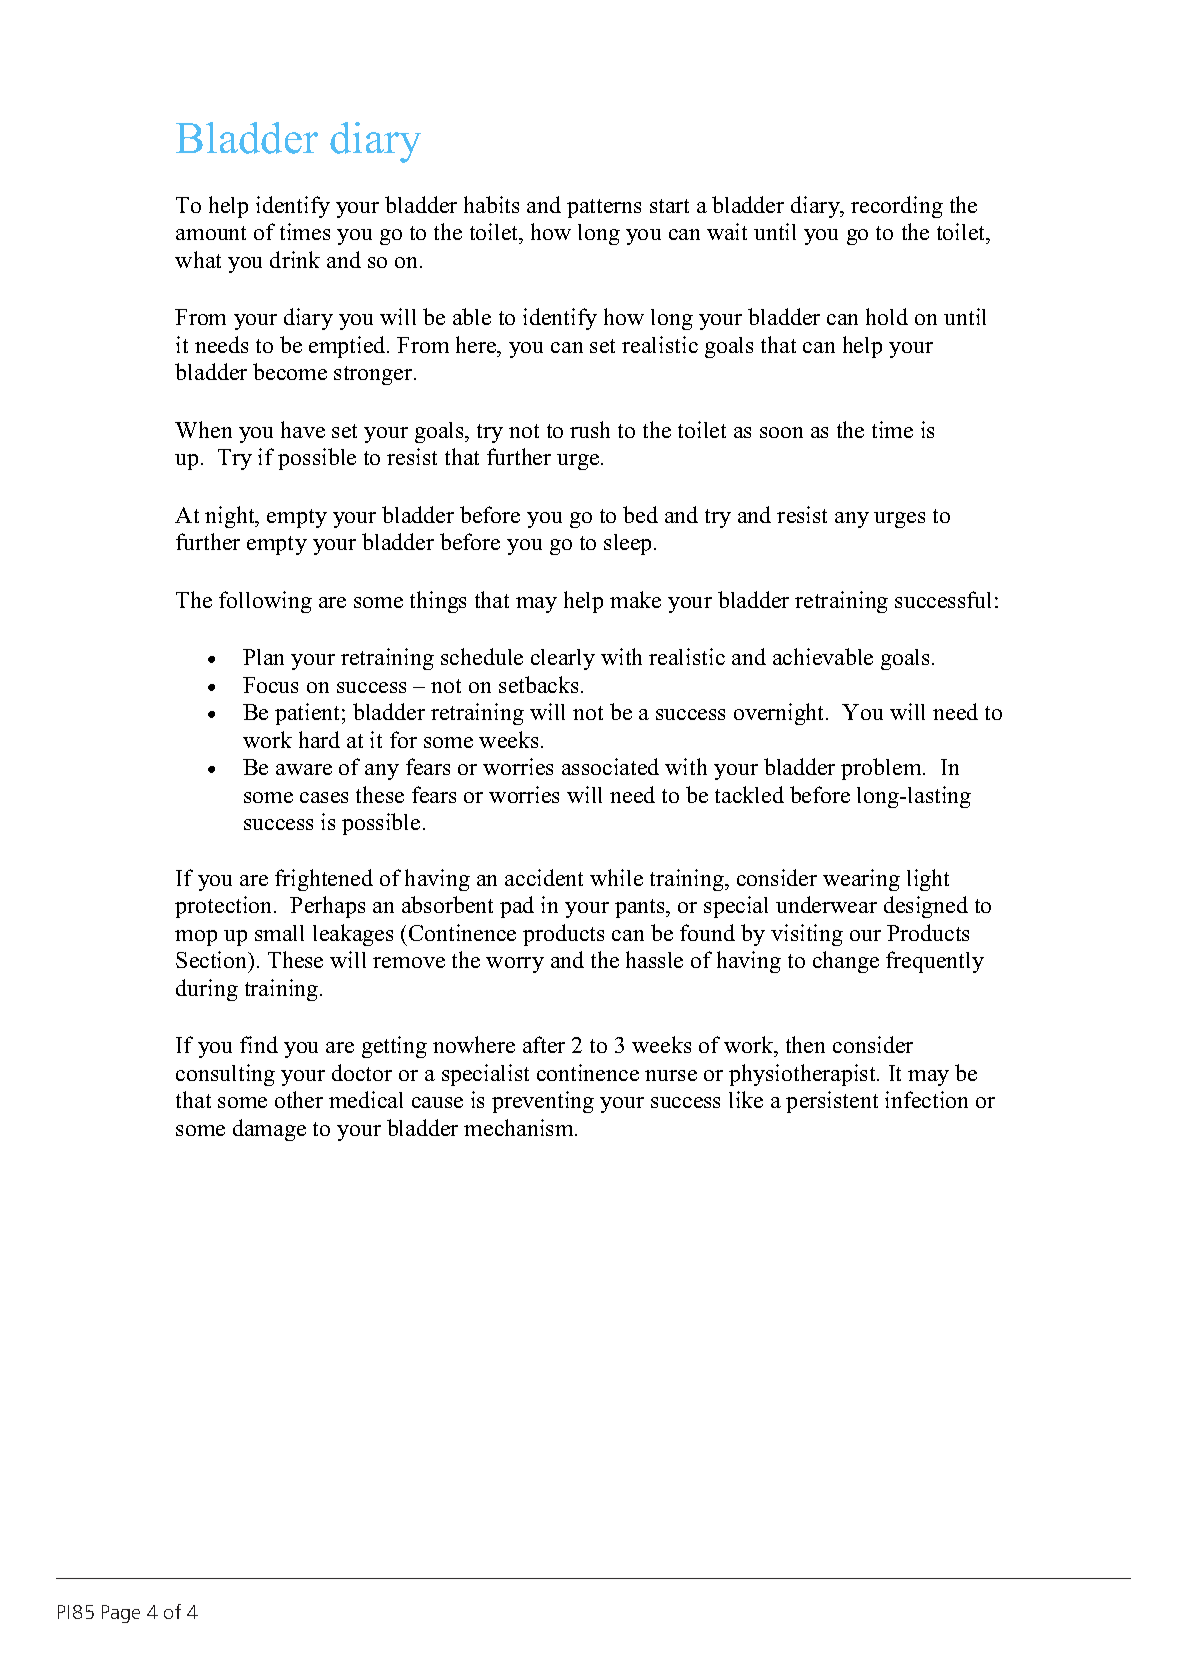  I want to click on problem, so click(882, 769).
